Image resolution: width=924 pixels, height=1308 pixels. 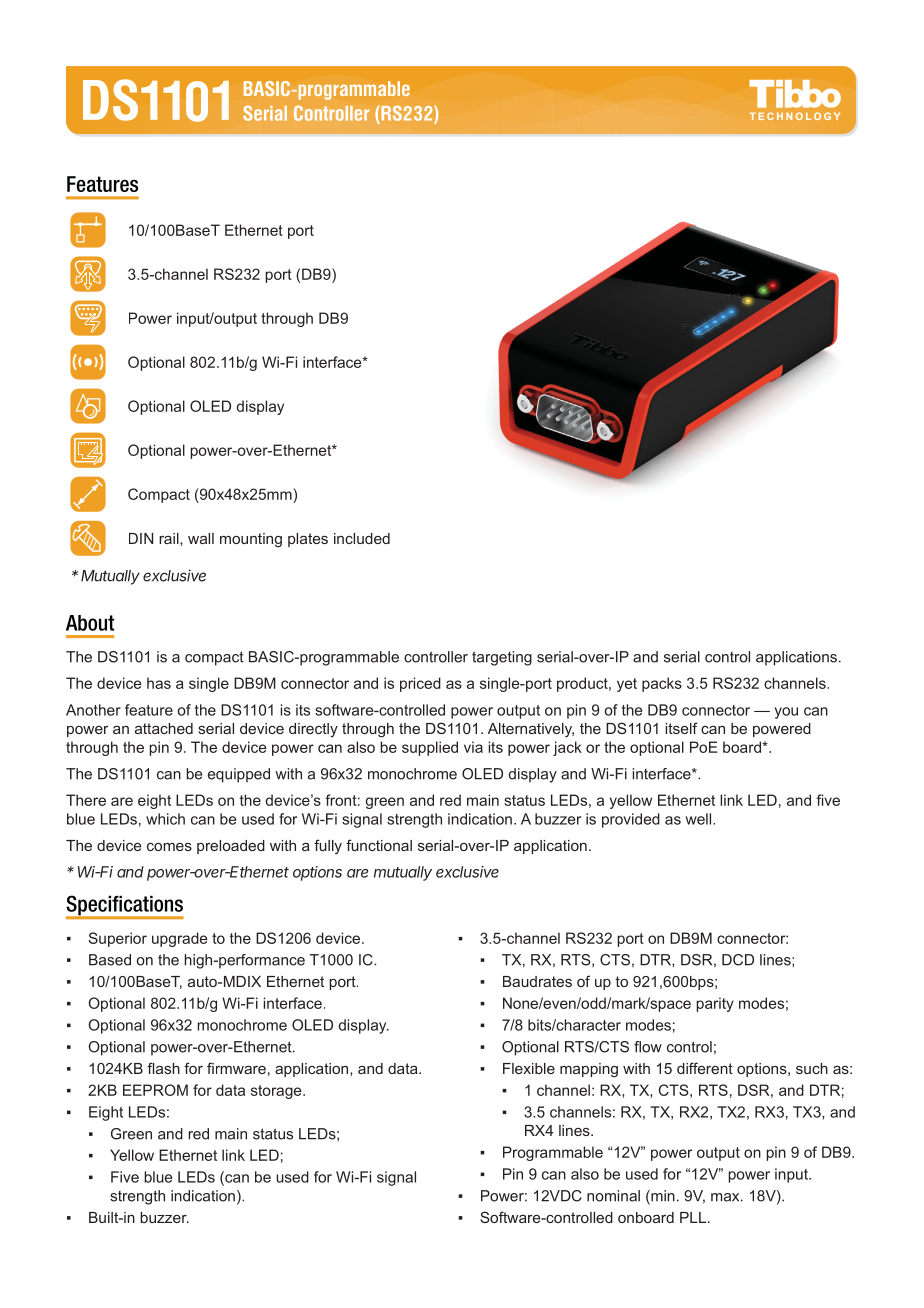 What do you see at coordinates (529, 1068) in the screenshot?
I see `Flexible` at bounding box center [529, 1068].
